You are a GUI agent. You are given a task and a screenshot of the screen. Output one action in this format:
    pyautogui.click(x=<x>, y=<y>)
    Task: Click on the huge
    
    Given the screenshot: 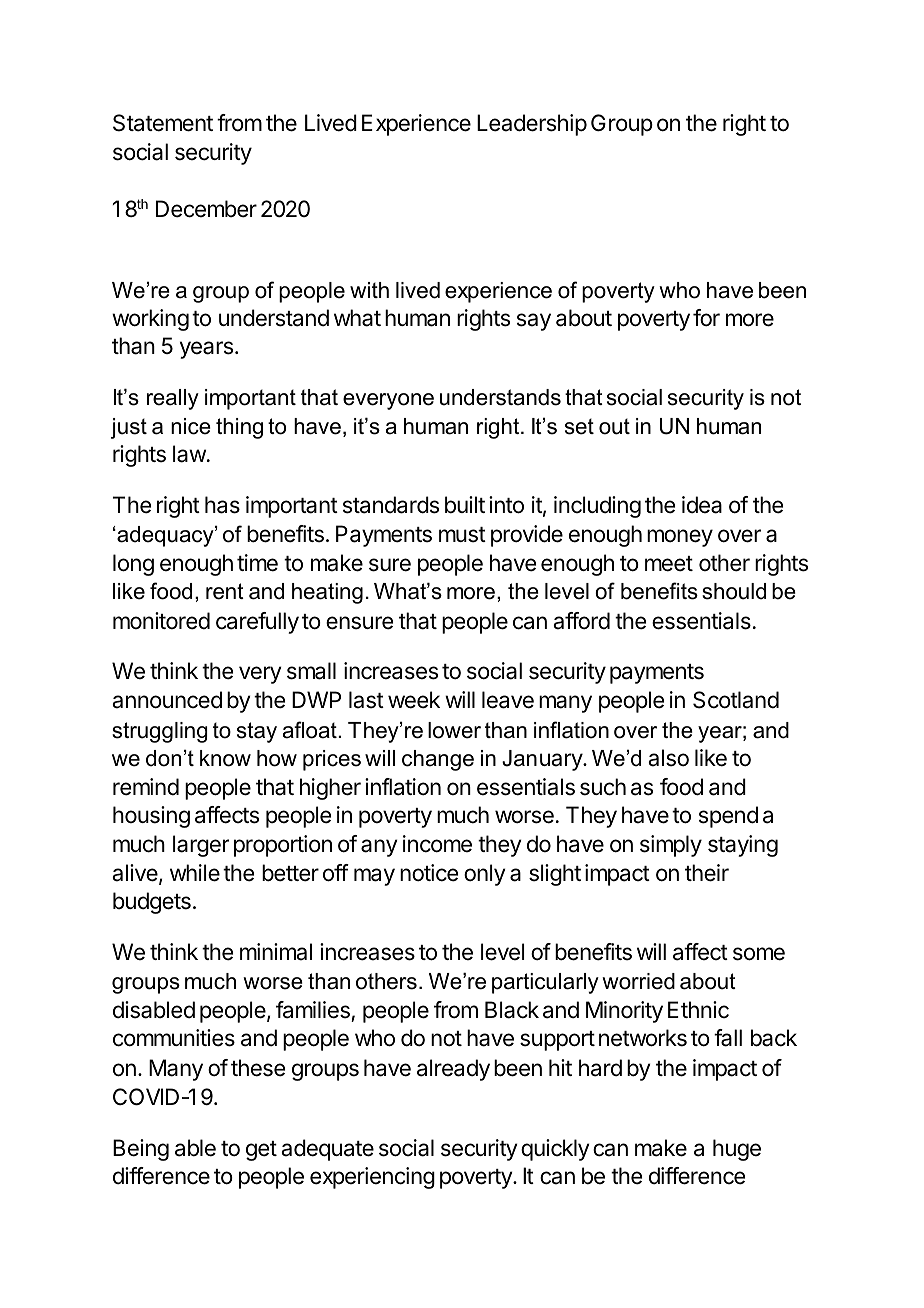 What is the action you would take?
    pyautogui.click(x=737, y=1150)
